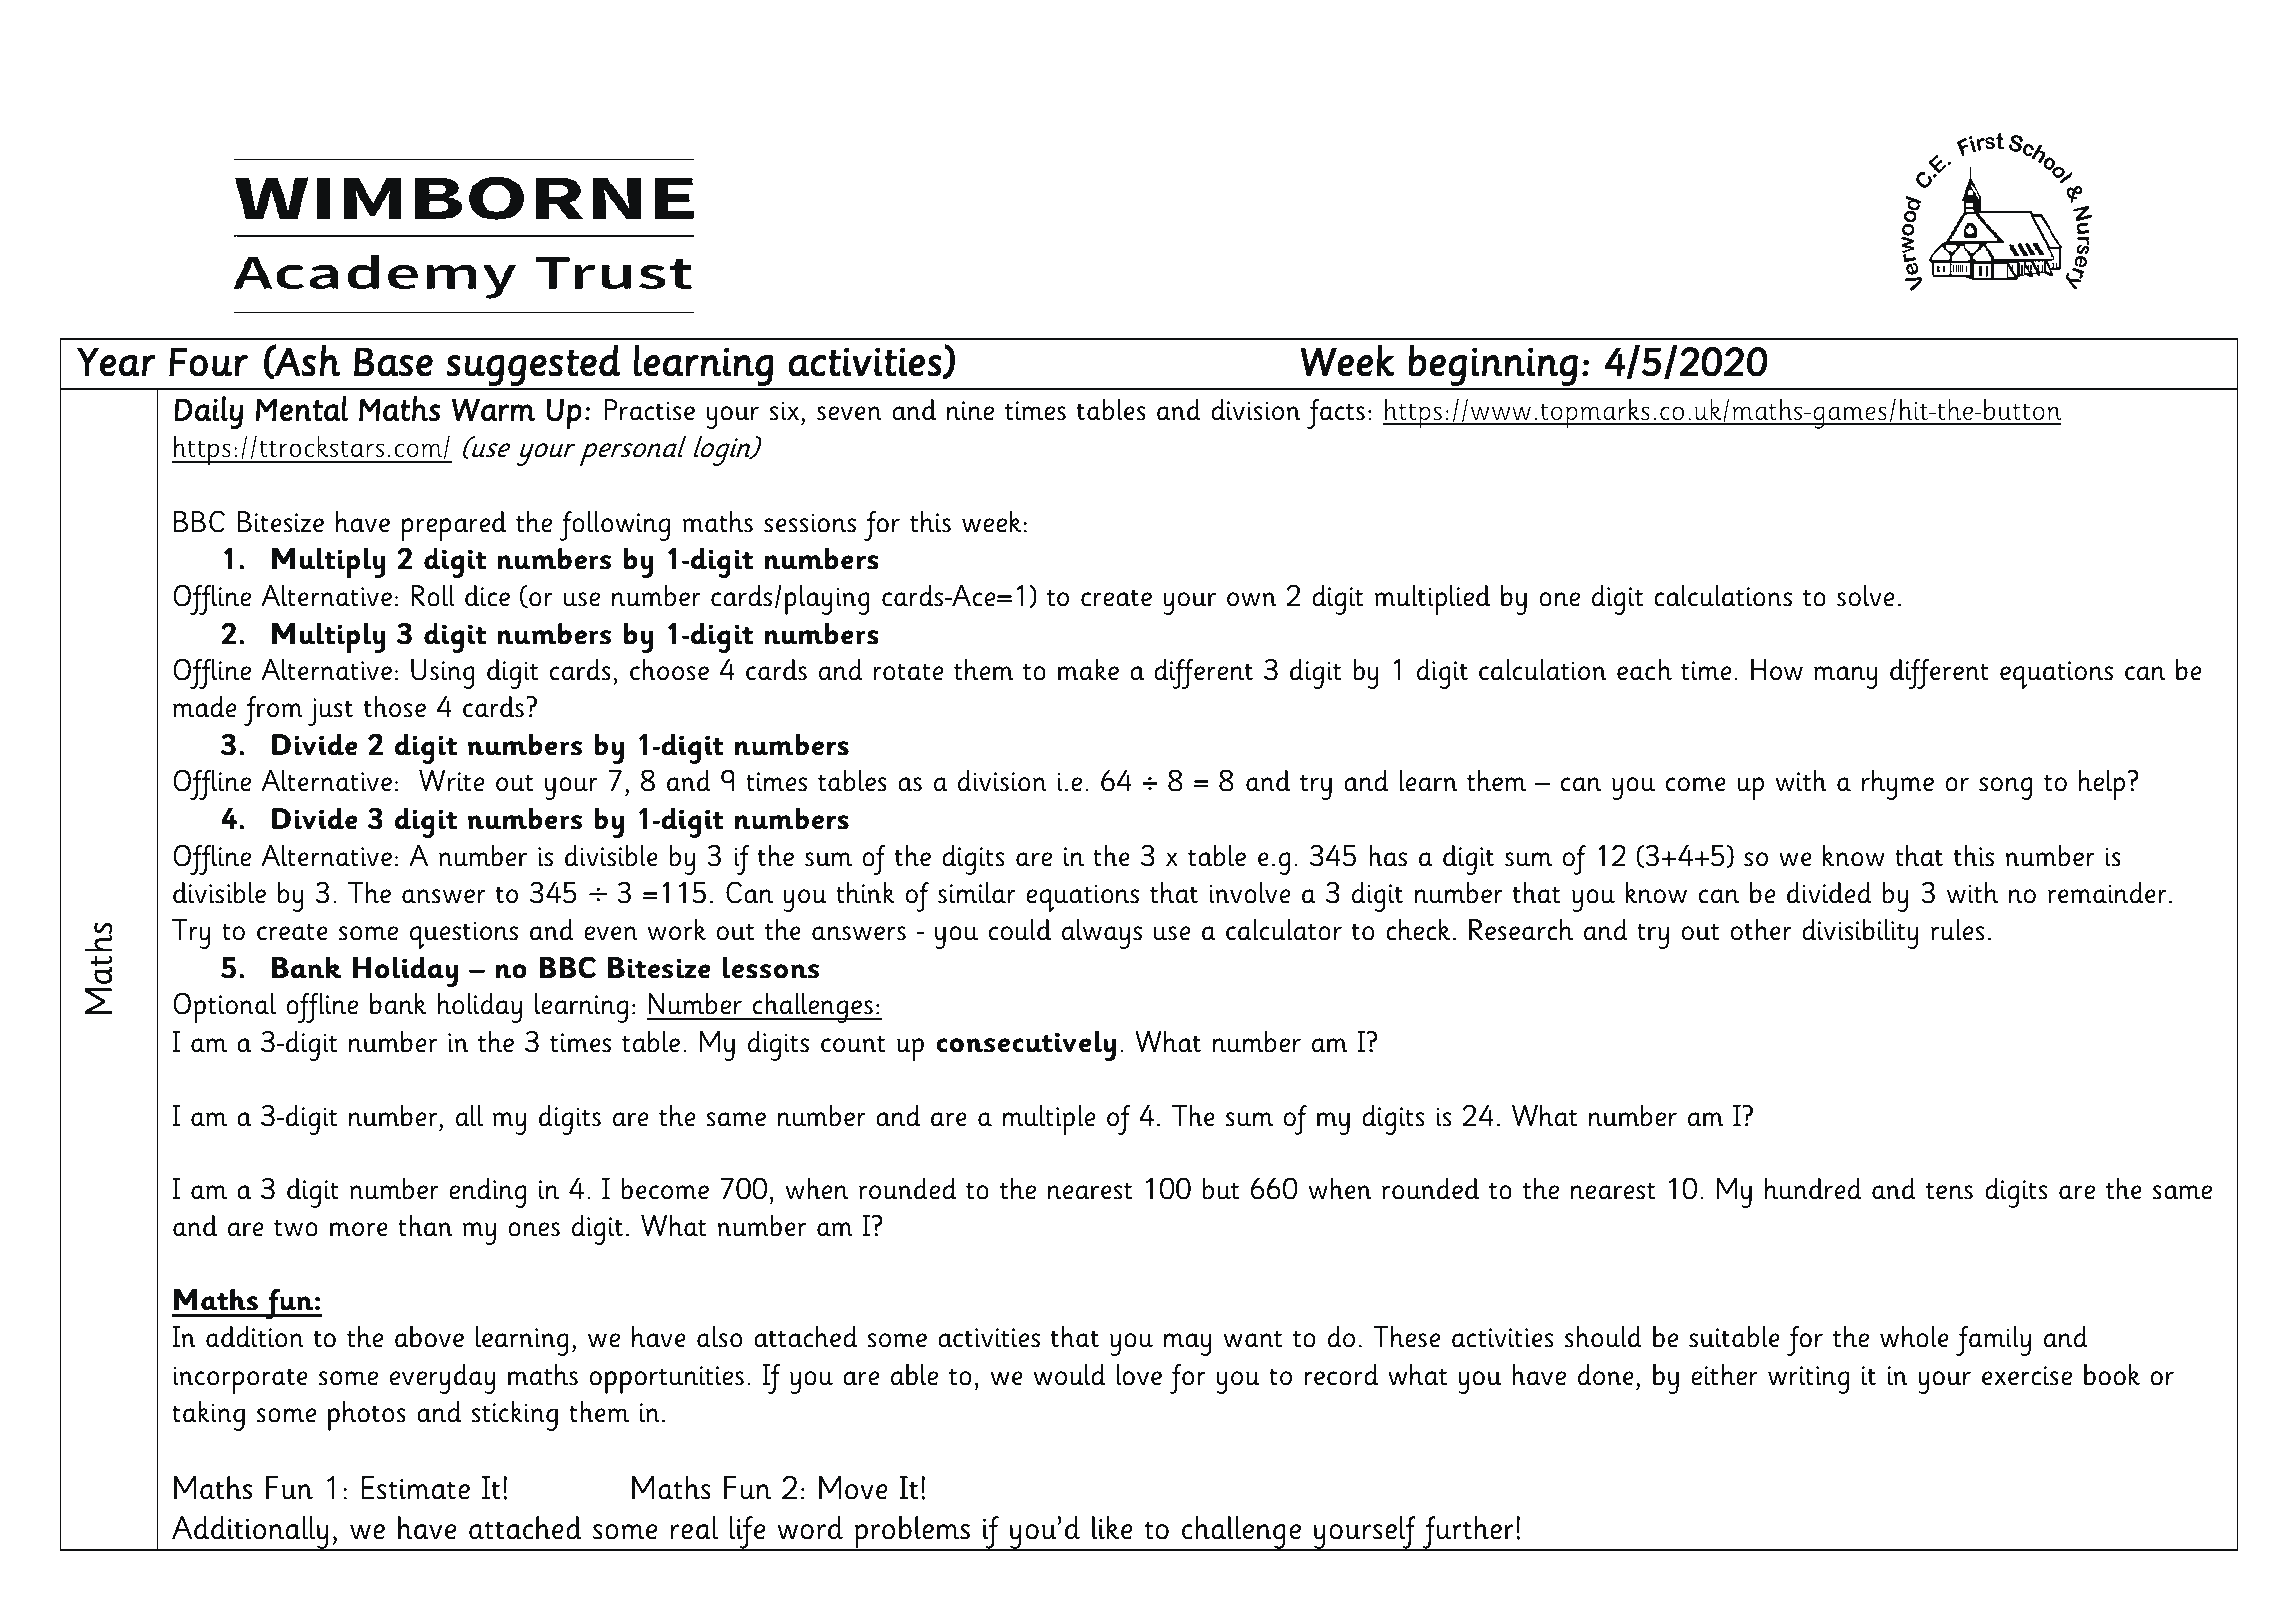 This screenshot has width=2288, height=1618. What do you see at coordinates (970, 411) in the screenshot?
I see `nine` at bounding box center [970, 411].
